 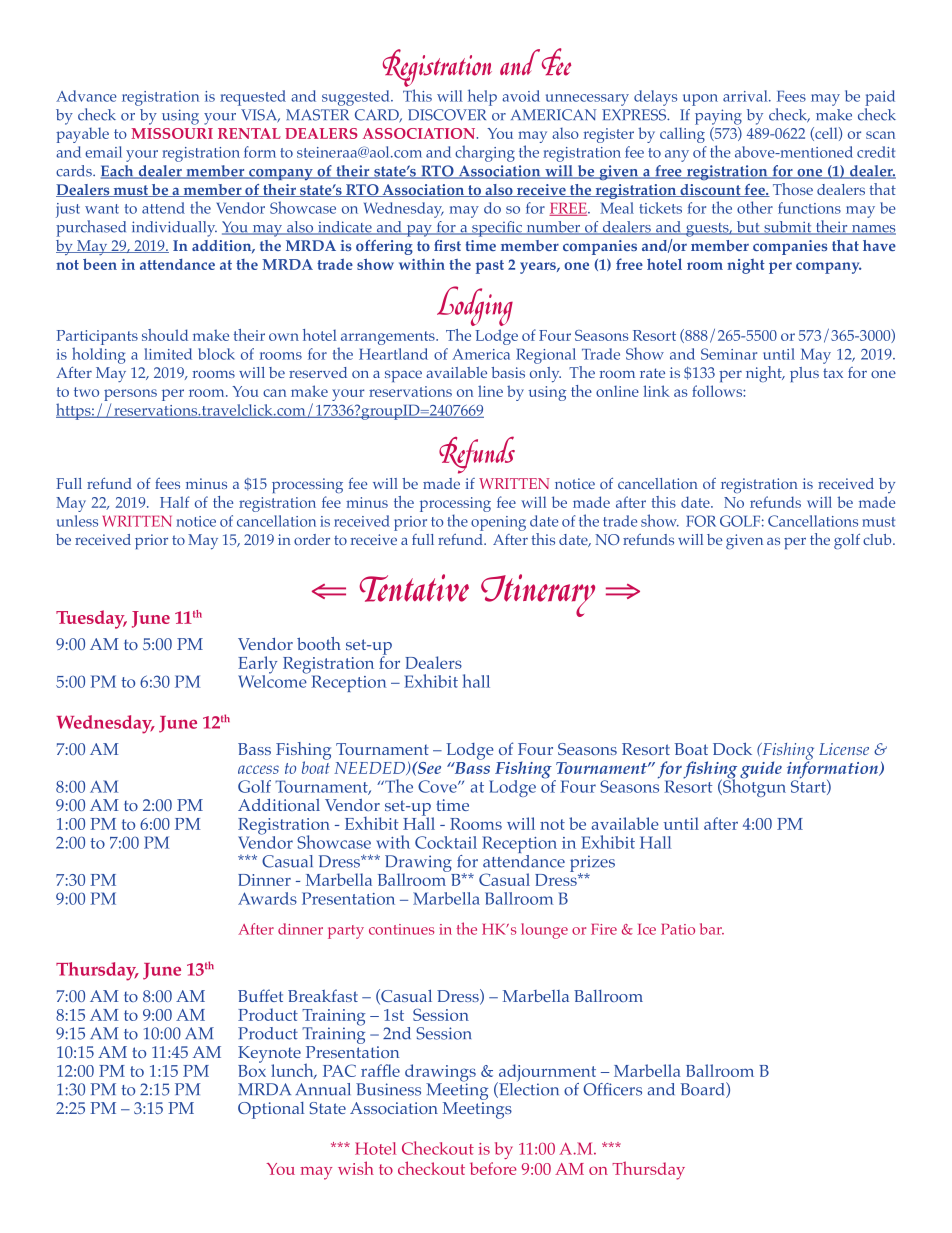 What do you see at coordinates (172, 133) in the document?
I see `MISSOURI` at bounding box center [172, 133].
